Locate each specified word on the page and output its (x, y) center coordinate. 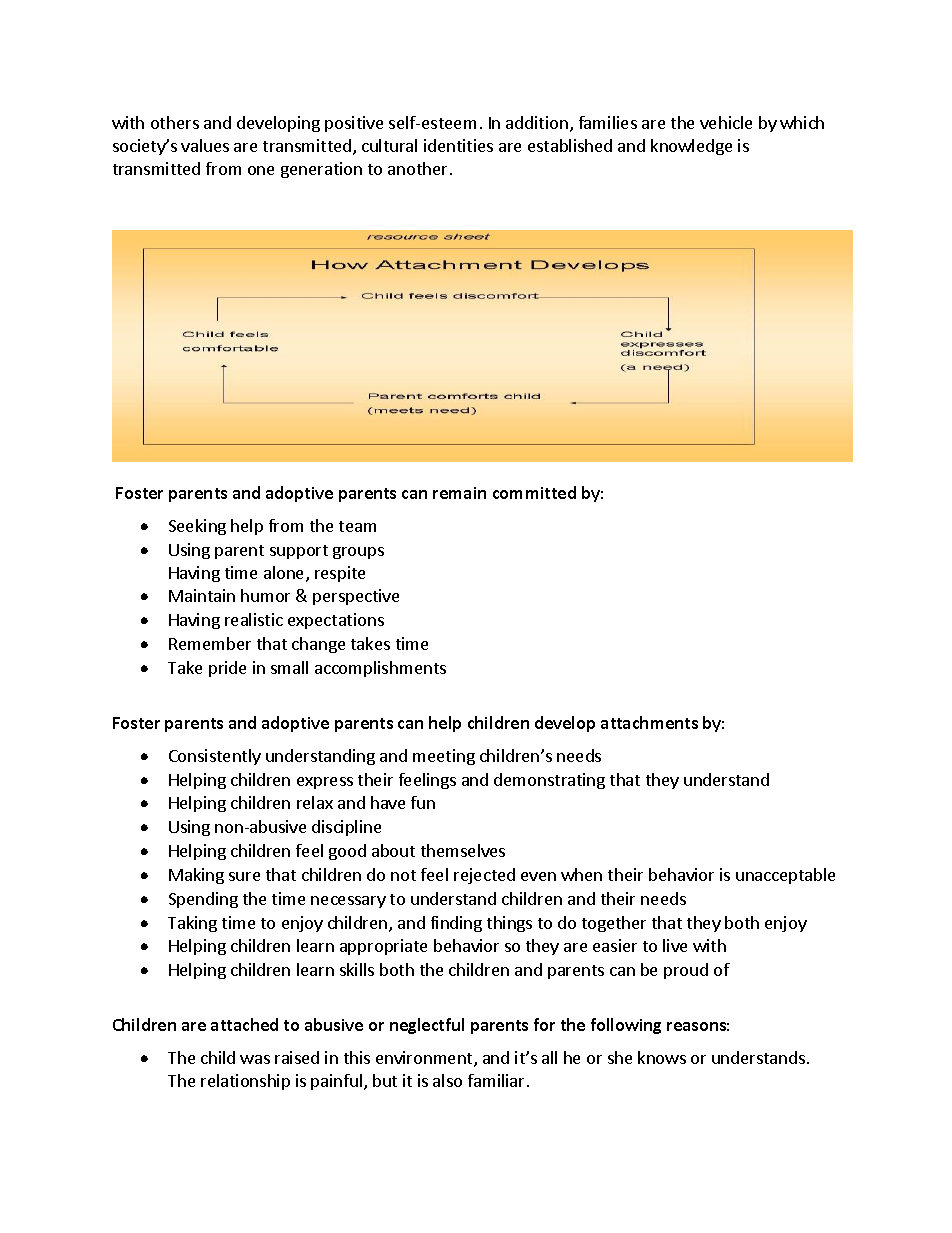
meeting (444, 757)
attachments (649, 722)
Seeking (197, 527)
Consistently (215, 757)
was (255, 1059)
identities (458, 145)
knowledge (691, 147)
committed (534, 492)
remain (459, 493)
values (205, 145)
